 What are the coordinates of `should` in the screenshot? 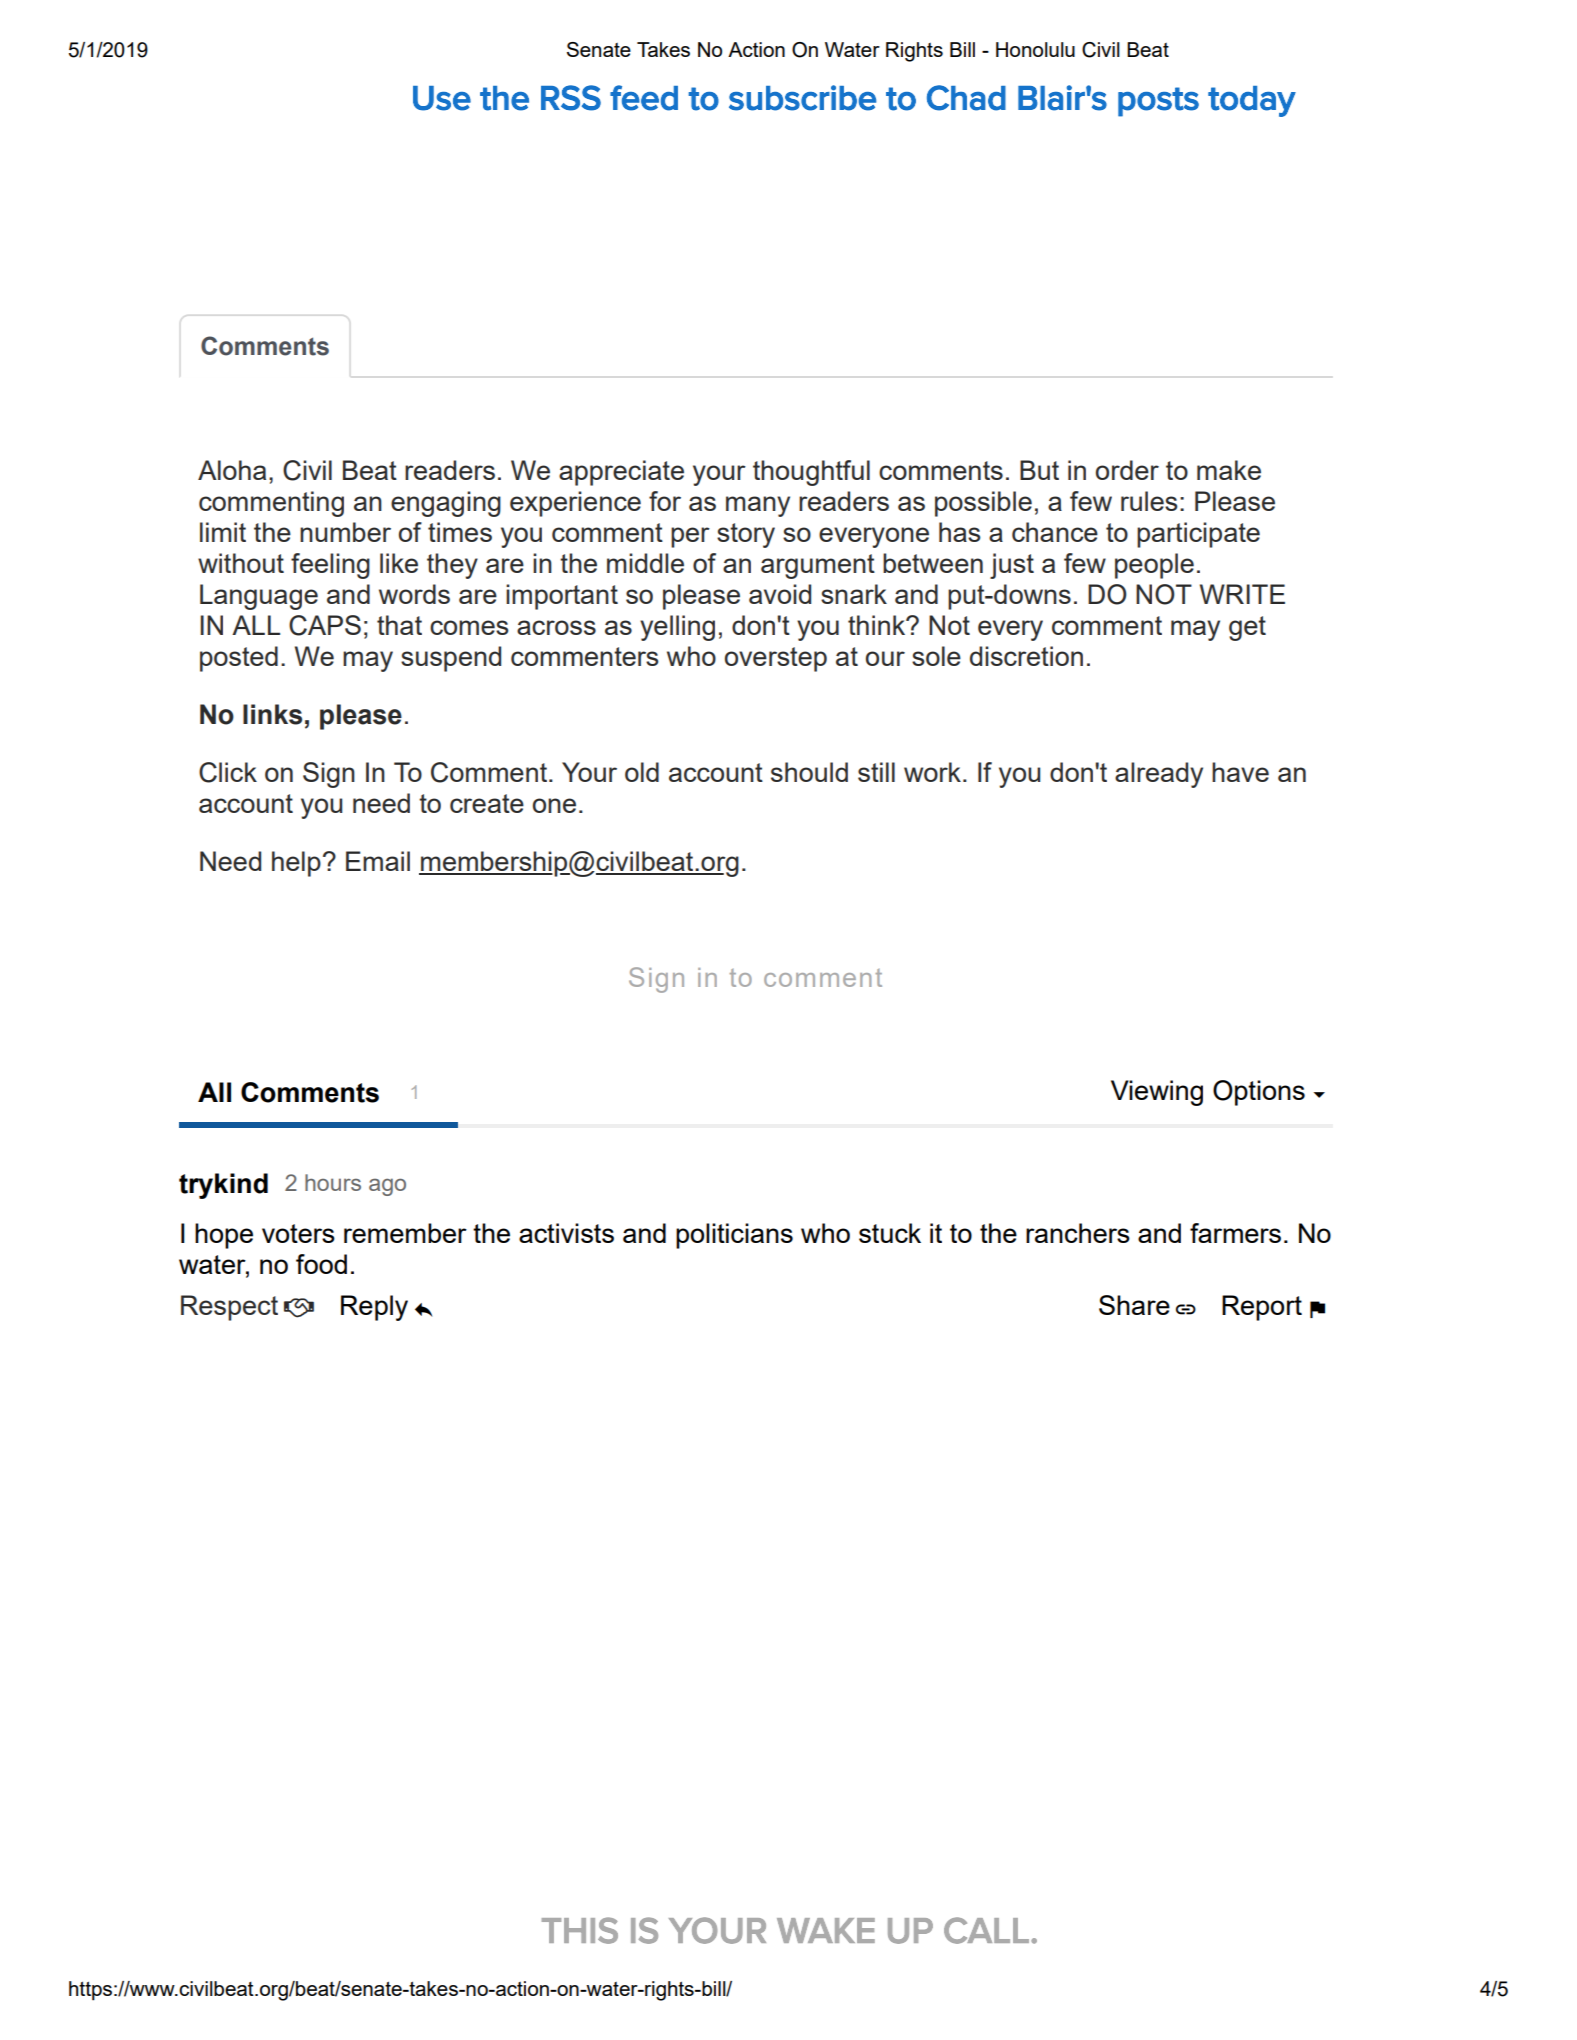 It's located at (809, 772).
